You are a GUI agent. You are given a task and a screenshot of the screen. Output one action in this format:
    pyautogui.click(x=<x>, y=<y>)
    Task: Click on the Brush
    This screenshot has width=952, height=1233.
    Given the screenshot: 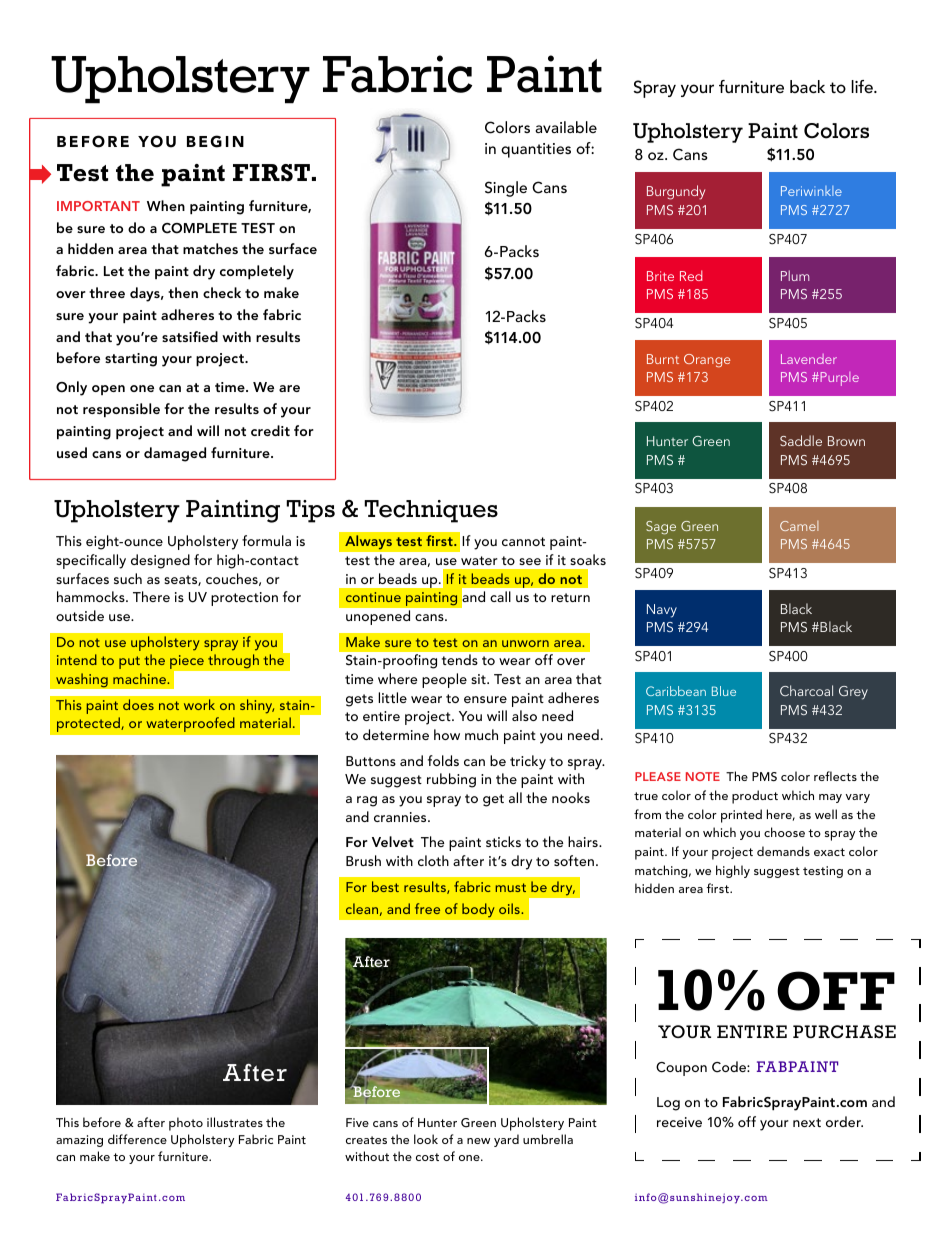 What is the action you would take?
    pyautogui.click(x=363, y=860)
